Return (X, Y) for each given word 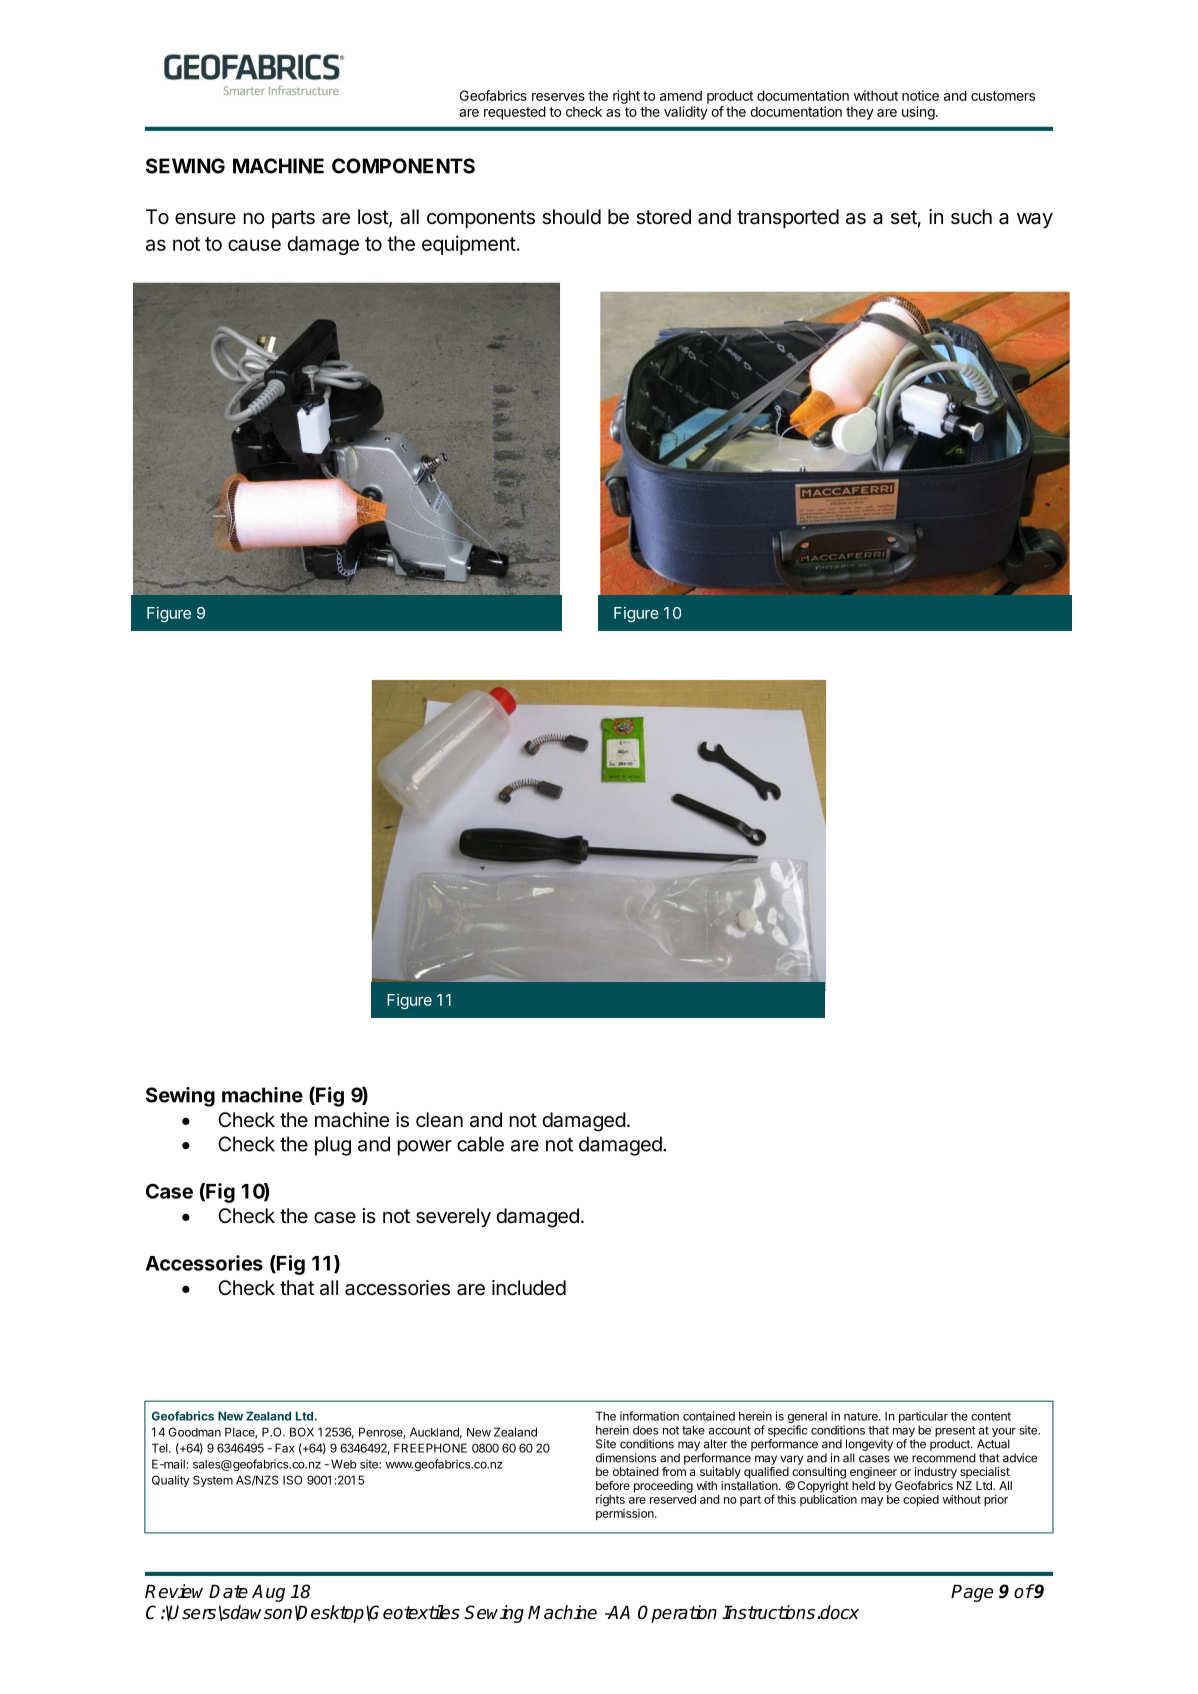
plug (333, 1146)
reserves (558, 97)
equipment (469, 245)
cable (480, 1144)
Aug (268, 1593)
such (971, 217)
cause (254, 245)
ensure (205, 218)
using (918, 113)
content (991, 1416)
